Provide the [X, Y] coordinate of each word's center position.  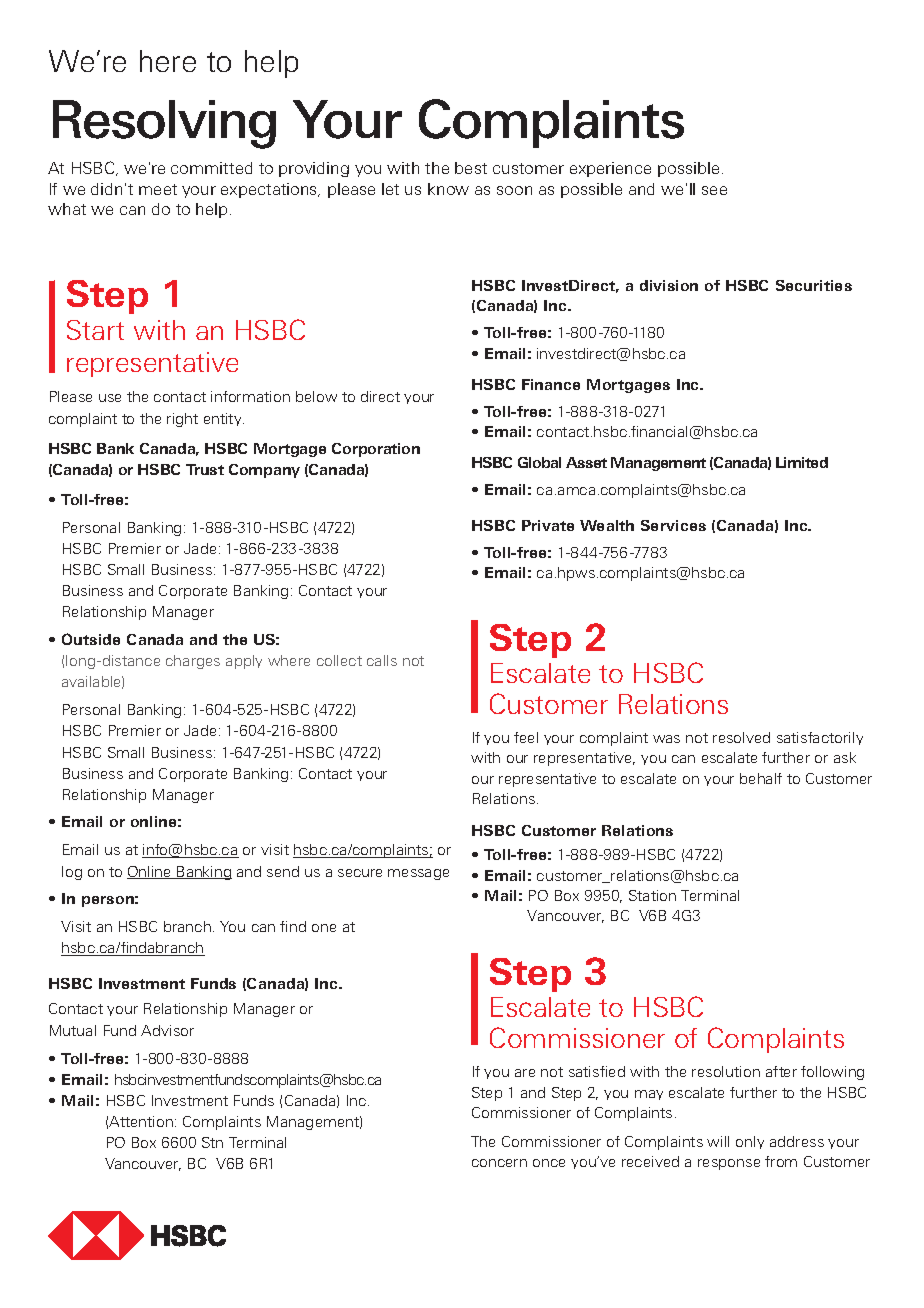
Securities [814, 285]
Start [95, 330]
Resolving [164, 124]
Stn [212, 1142]
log [72, 873]
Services [673, 525]
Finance [551, 384]
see [714, 190]
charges [193, 662]
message [418, 874]
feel [526, 737]
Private [548, 525]
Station [652, 895]
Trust [205, 469]
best [471, 168]
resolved [741, 737]
